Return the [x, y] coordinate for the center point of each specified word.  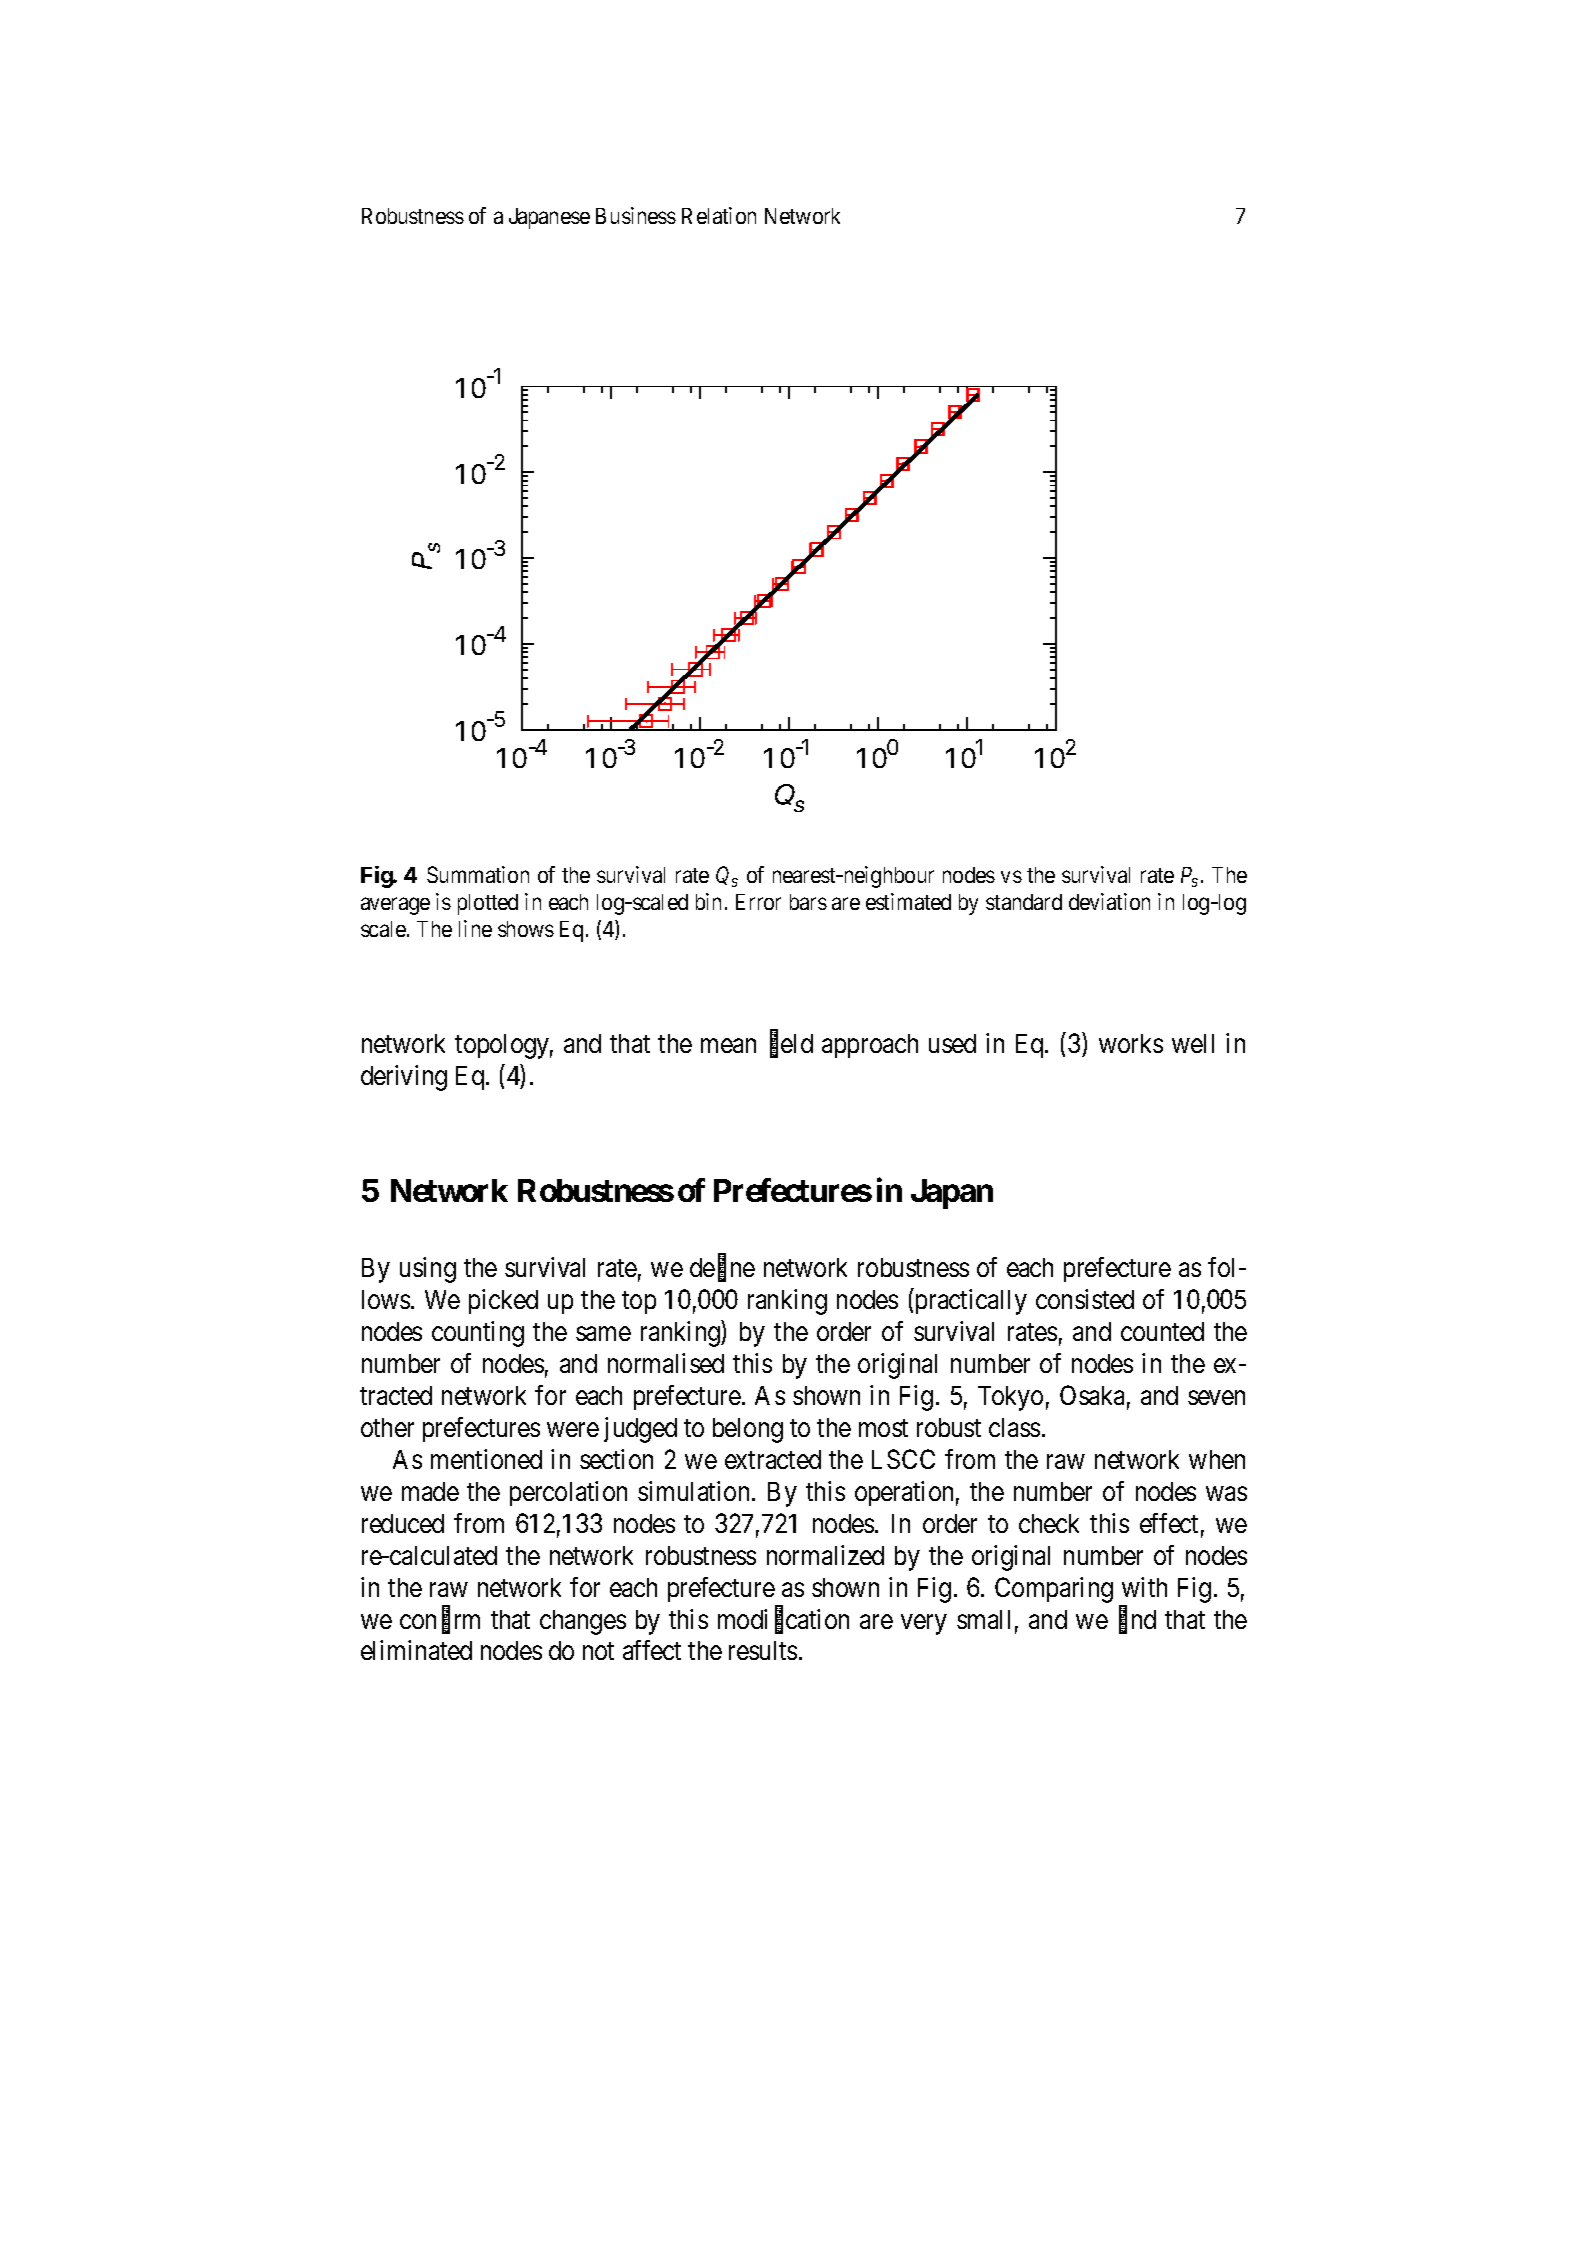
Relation [719, 215]
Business [636, 215]
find [1137, 1620]
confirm [440, 1620]
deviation [1109, 901]
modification [783, 1620]
